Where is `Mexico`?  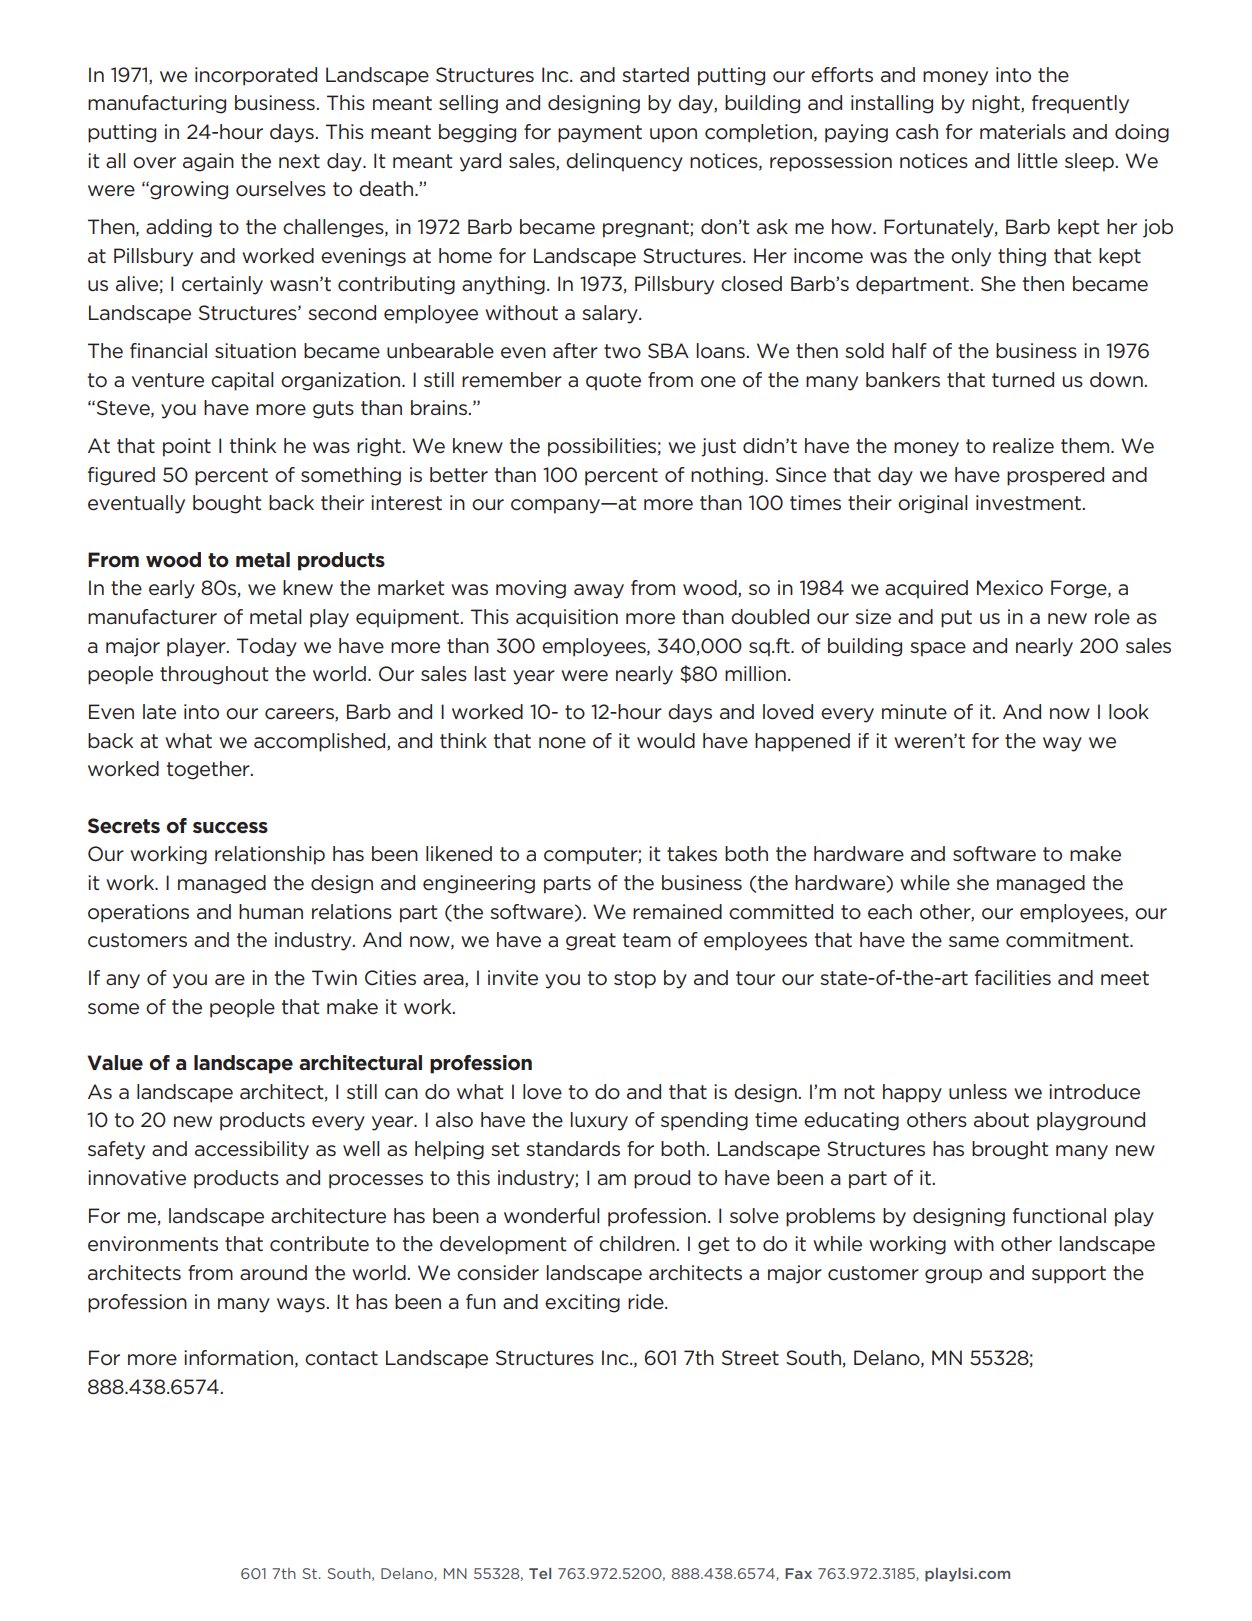
Mexico is located at coordinates (1010, 588).
